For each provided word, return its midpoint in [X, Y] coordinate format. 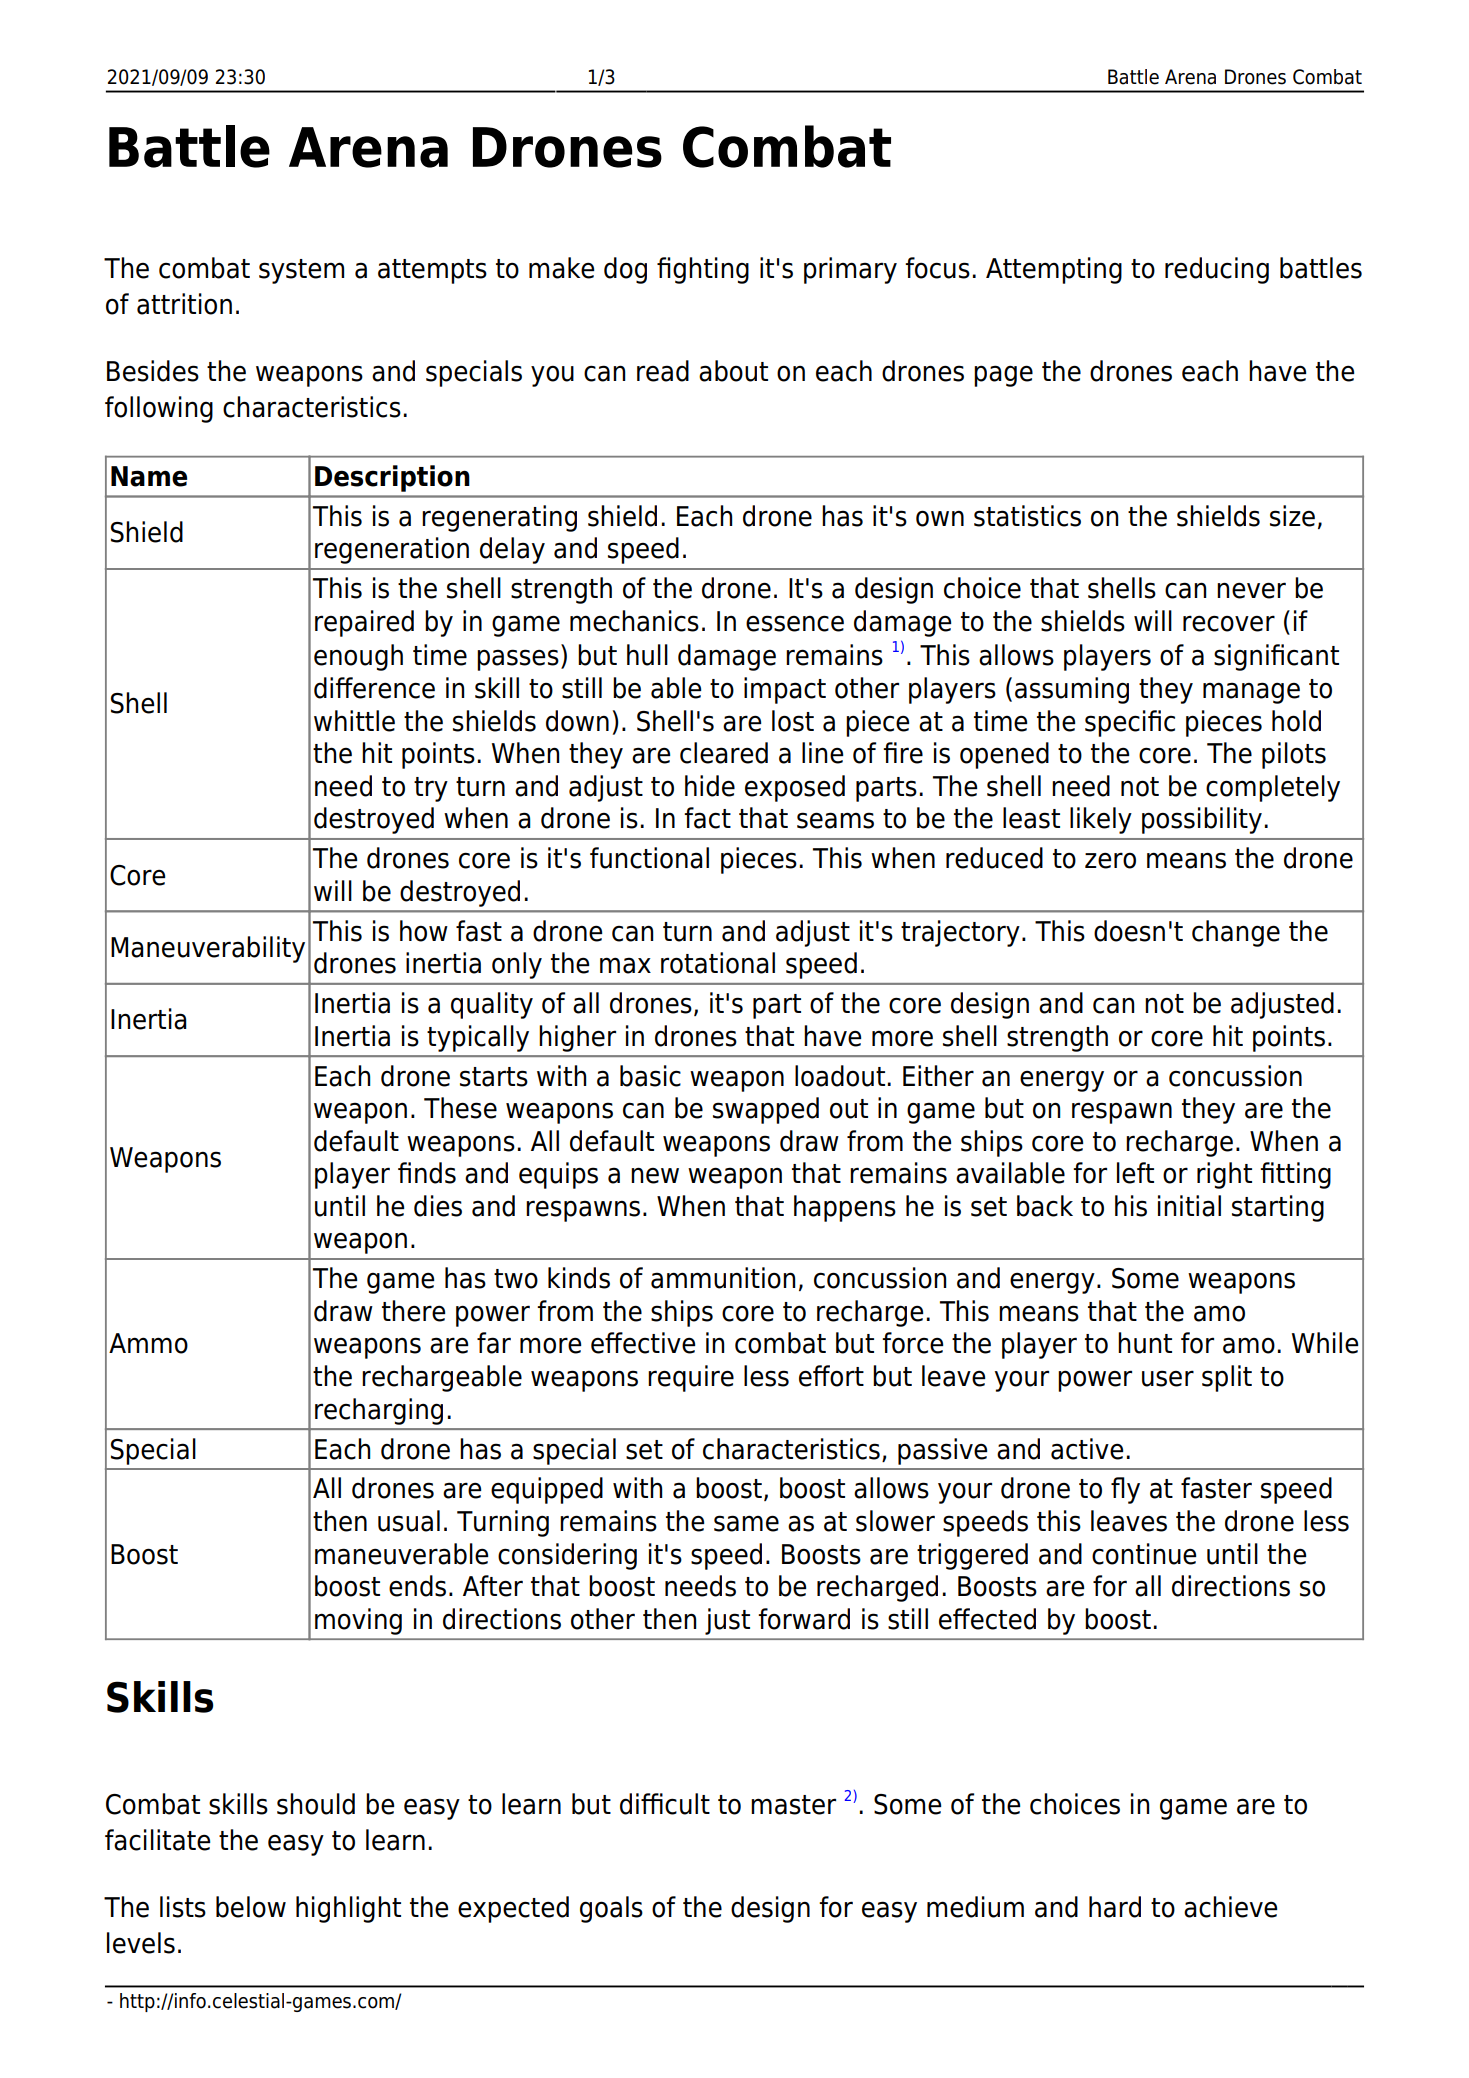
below [251, 1907]
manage [1251, 693]
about [733, 371]
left [1135, 1173]
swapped [766, 1110]
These [460, 1108]
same [746, 1523]
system [301, 271]
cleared [724, 753]
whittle [354, 721]
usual [409, 1521]
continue [1144, 1554]
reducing [1217, 270]
